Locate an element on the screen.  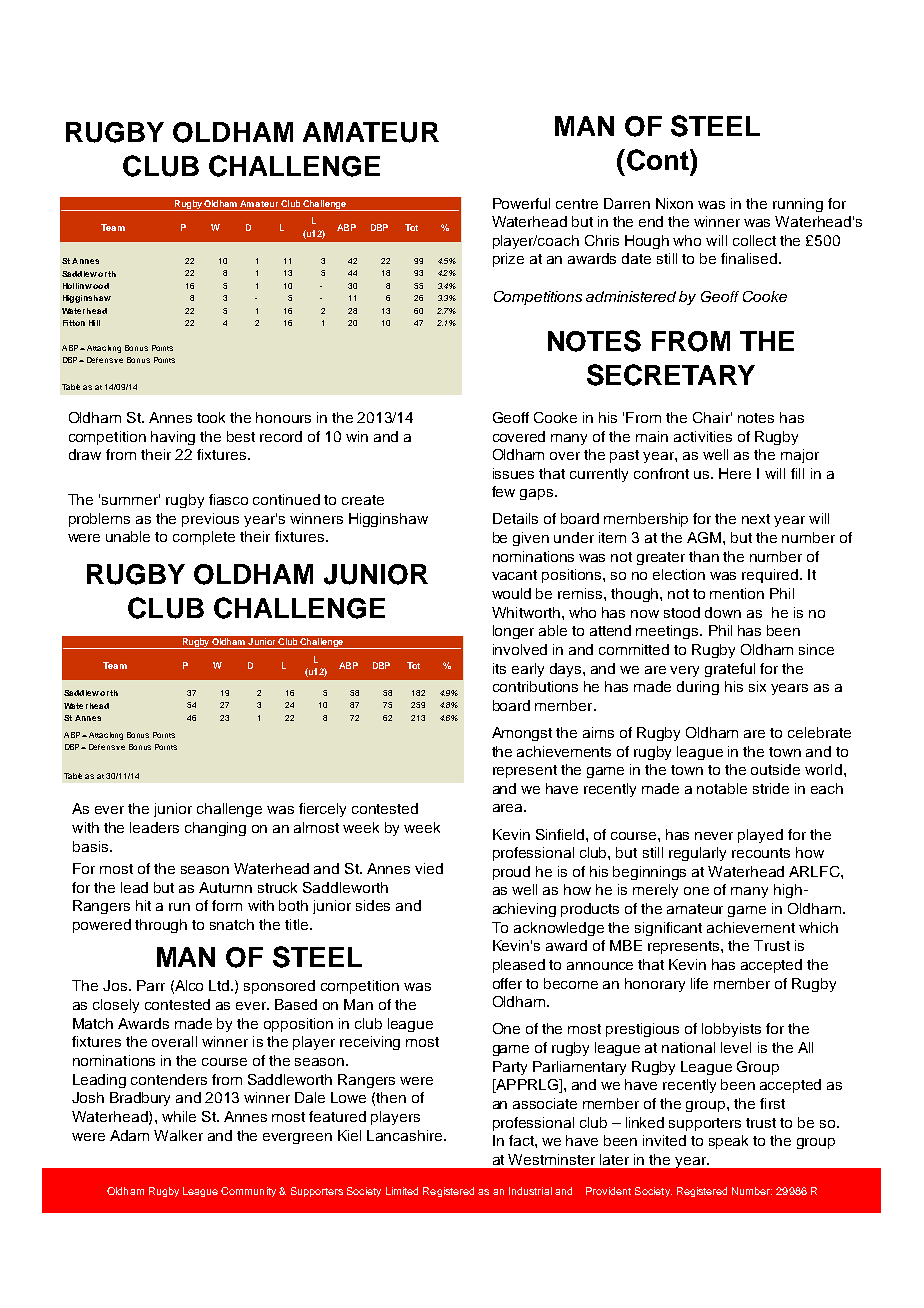
prize is located at coordinates (508, 260).
